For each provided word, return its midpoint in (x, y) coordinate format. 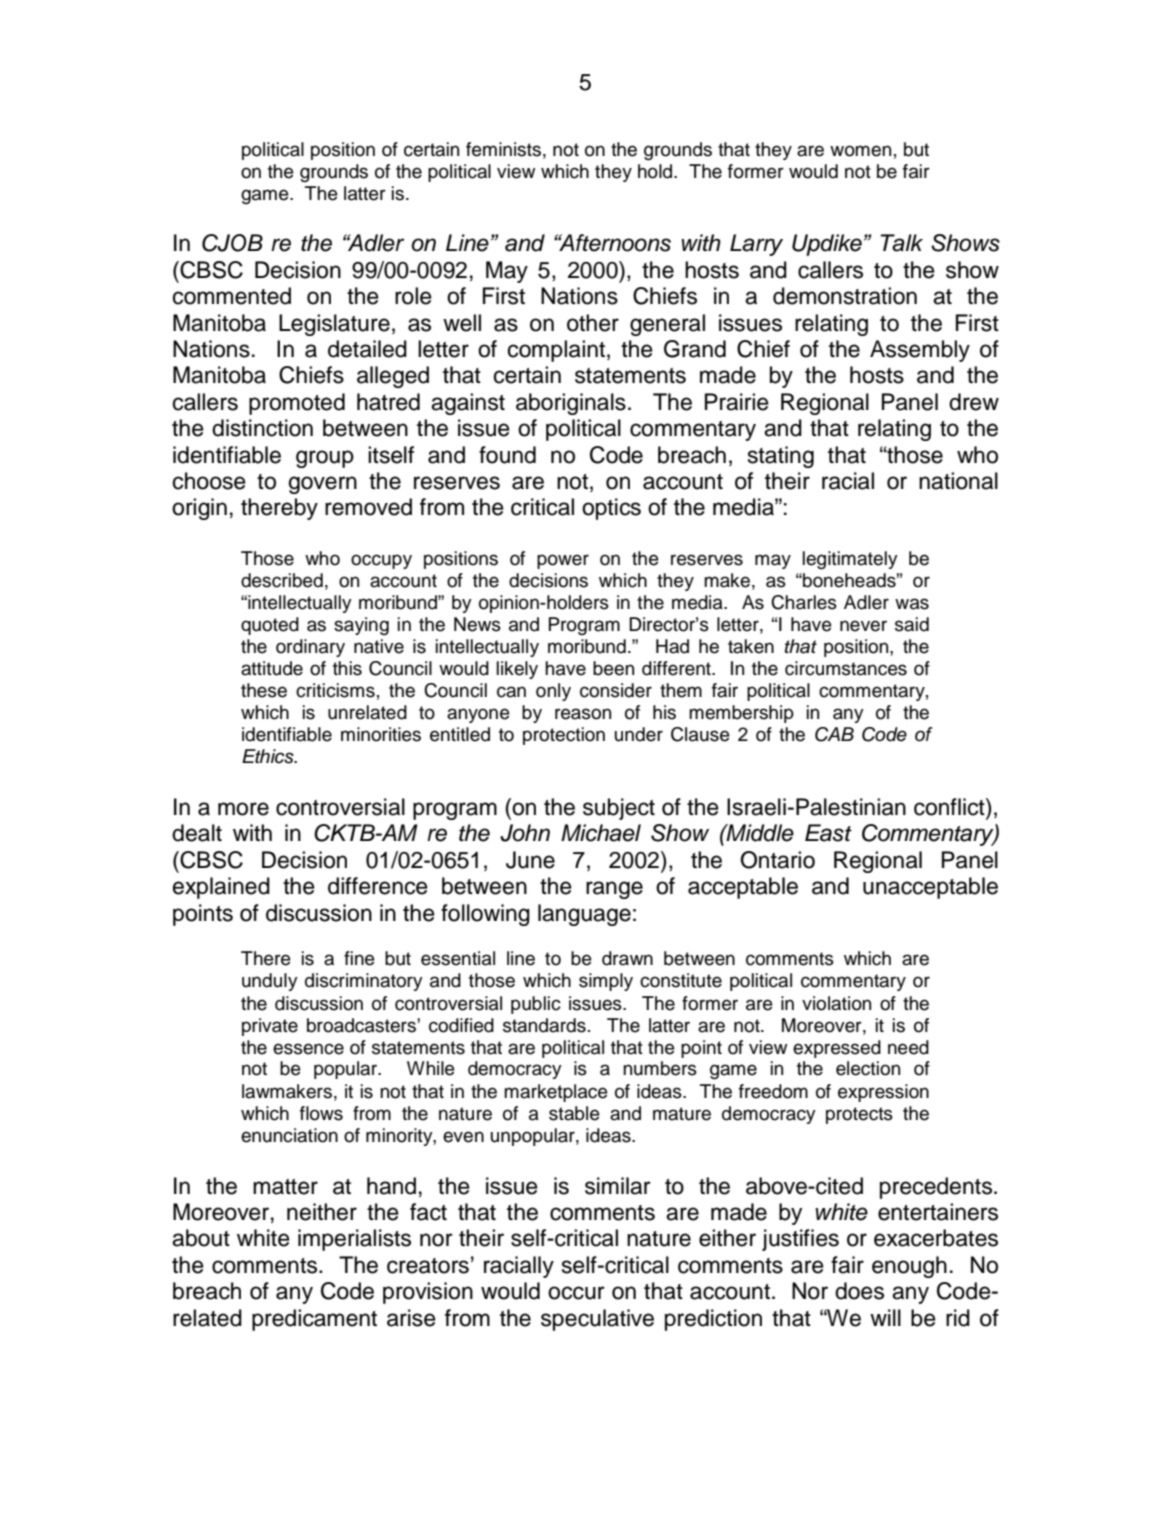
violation (836, 1003)
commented (232, 296)
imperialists (354, 1240)
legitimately (850, 560)
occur (576, 1293)
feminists (503, 149)
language (584, 915)
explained (221, 888)
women (860, 151)
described (282, 580)
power (563, 561)
